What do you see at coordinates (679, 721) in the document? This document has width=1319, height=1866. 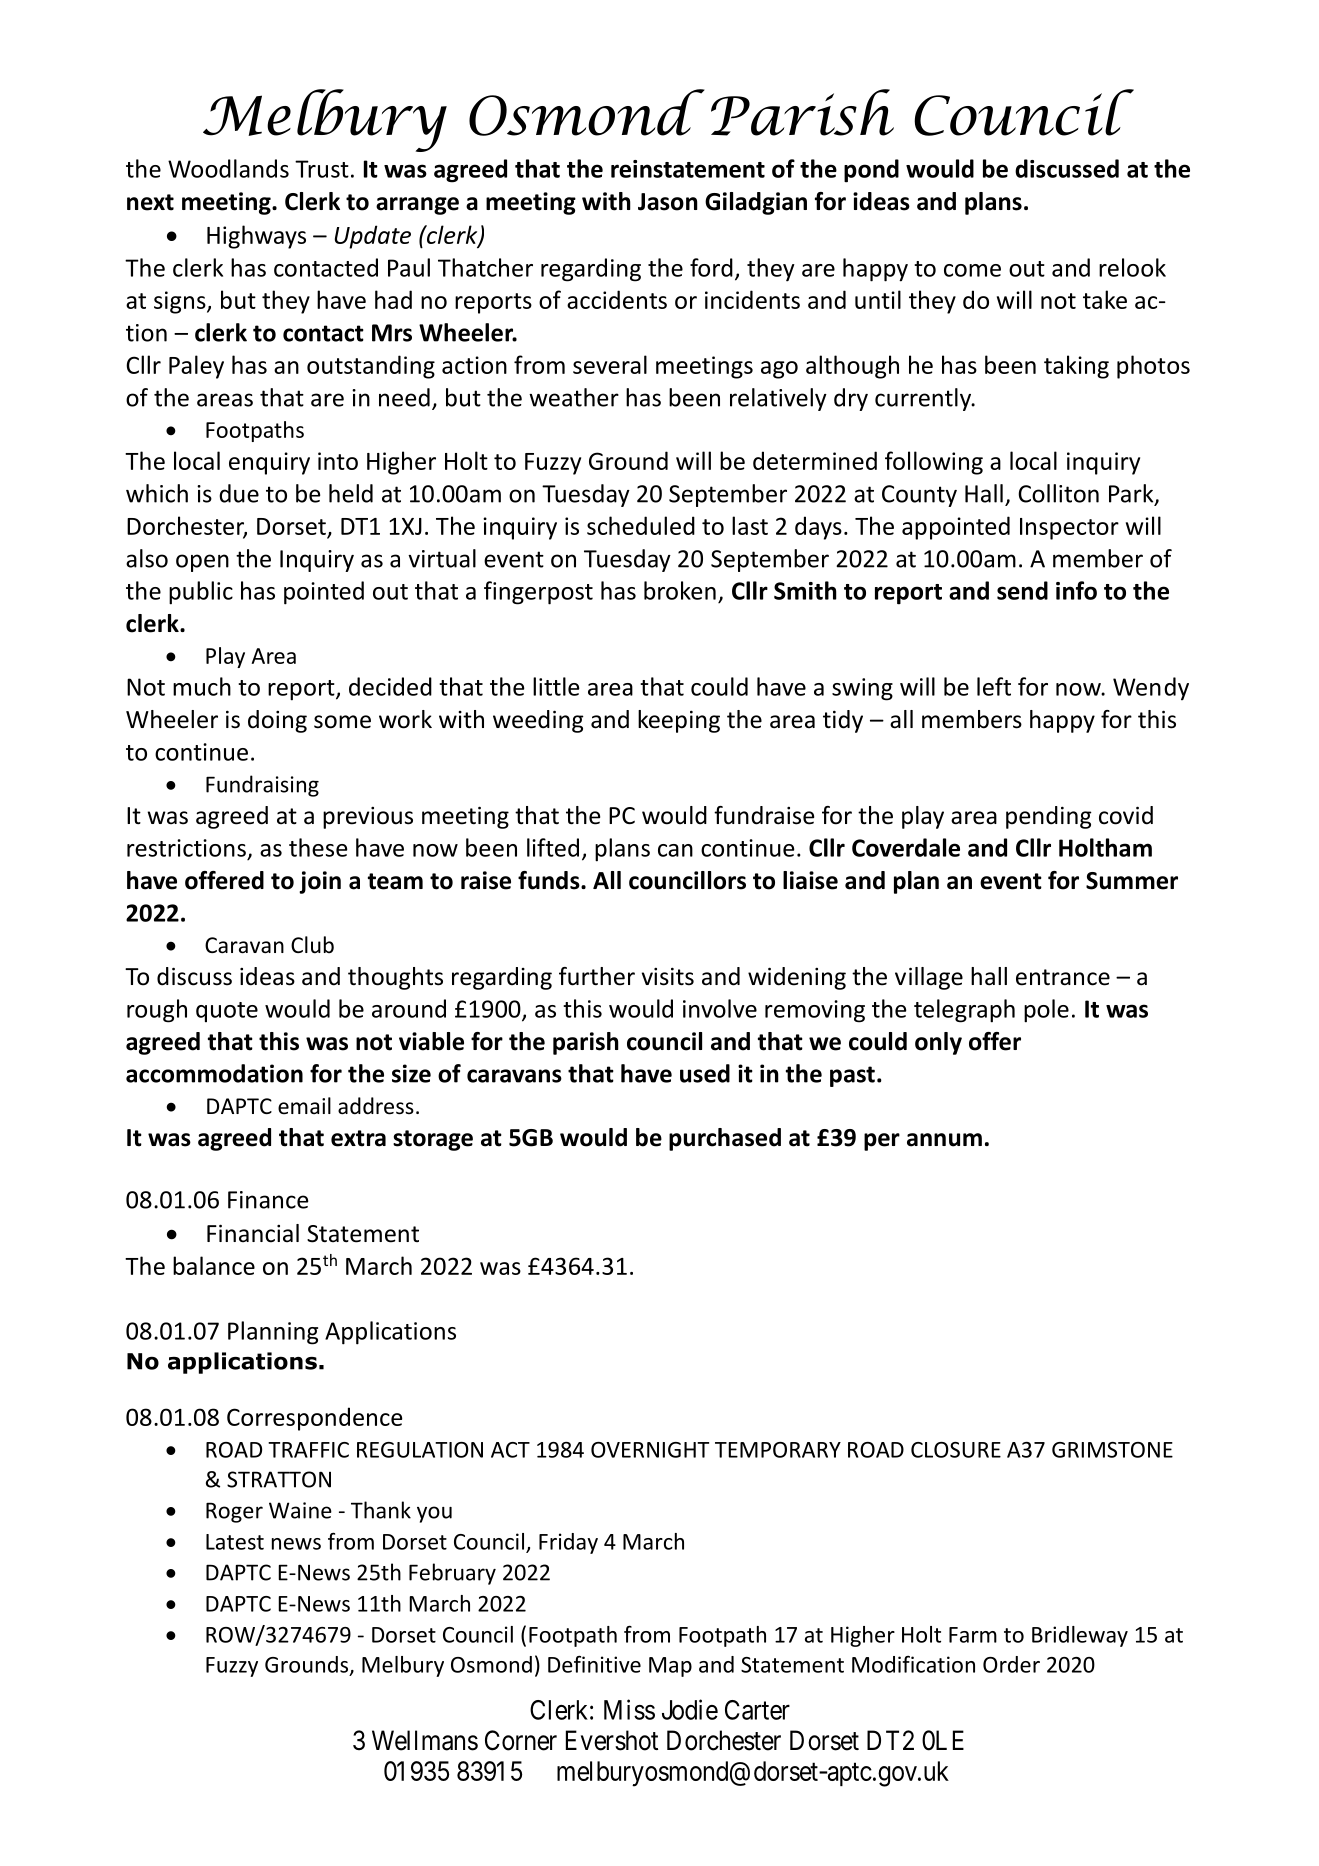 I see `keeping` at bounding box center [679, 721].
